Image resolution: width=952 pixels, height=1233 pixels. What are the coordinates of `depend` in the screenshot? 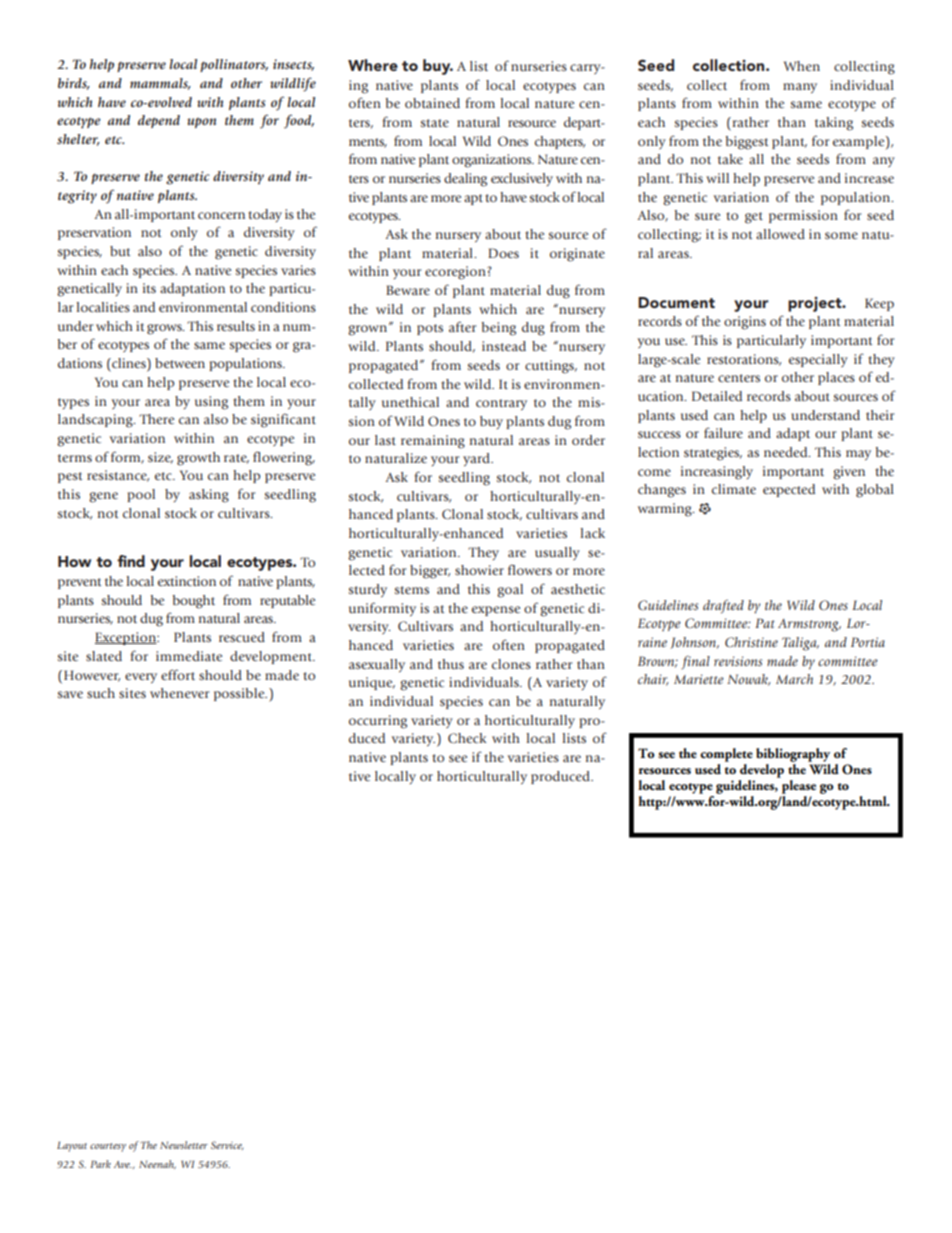 It's located at (159, 121).
